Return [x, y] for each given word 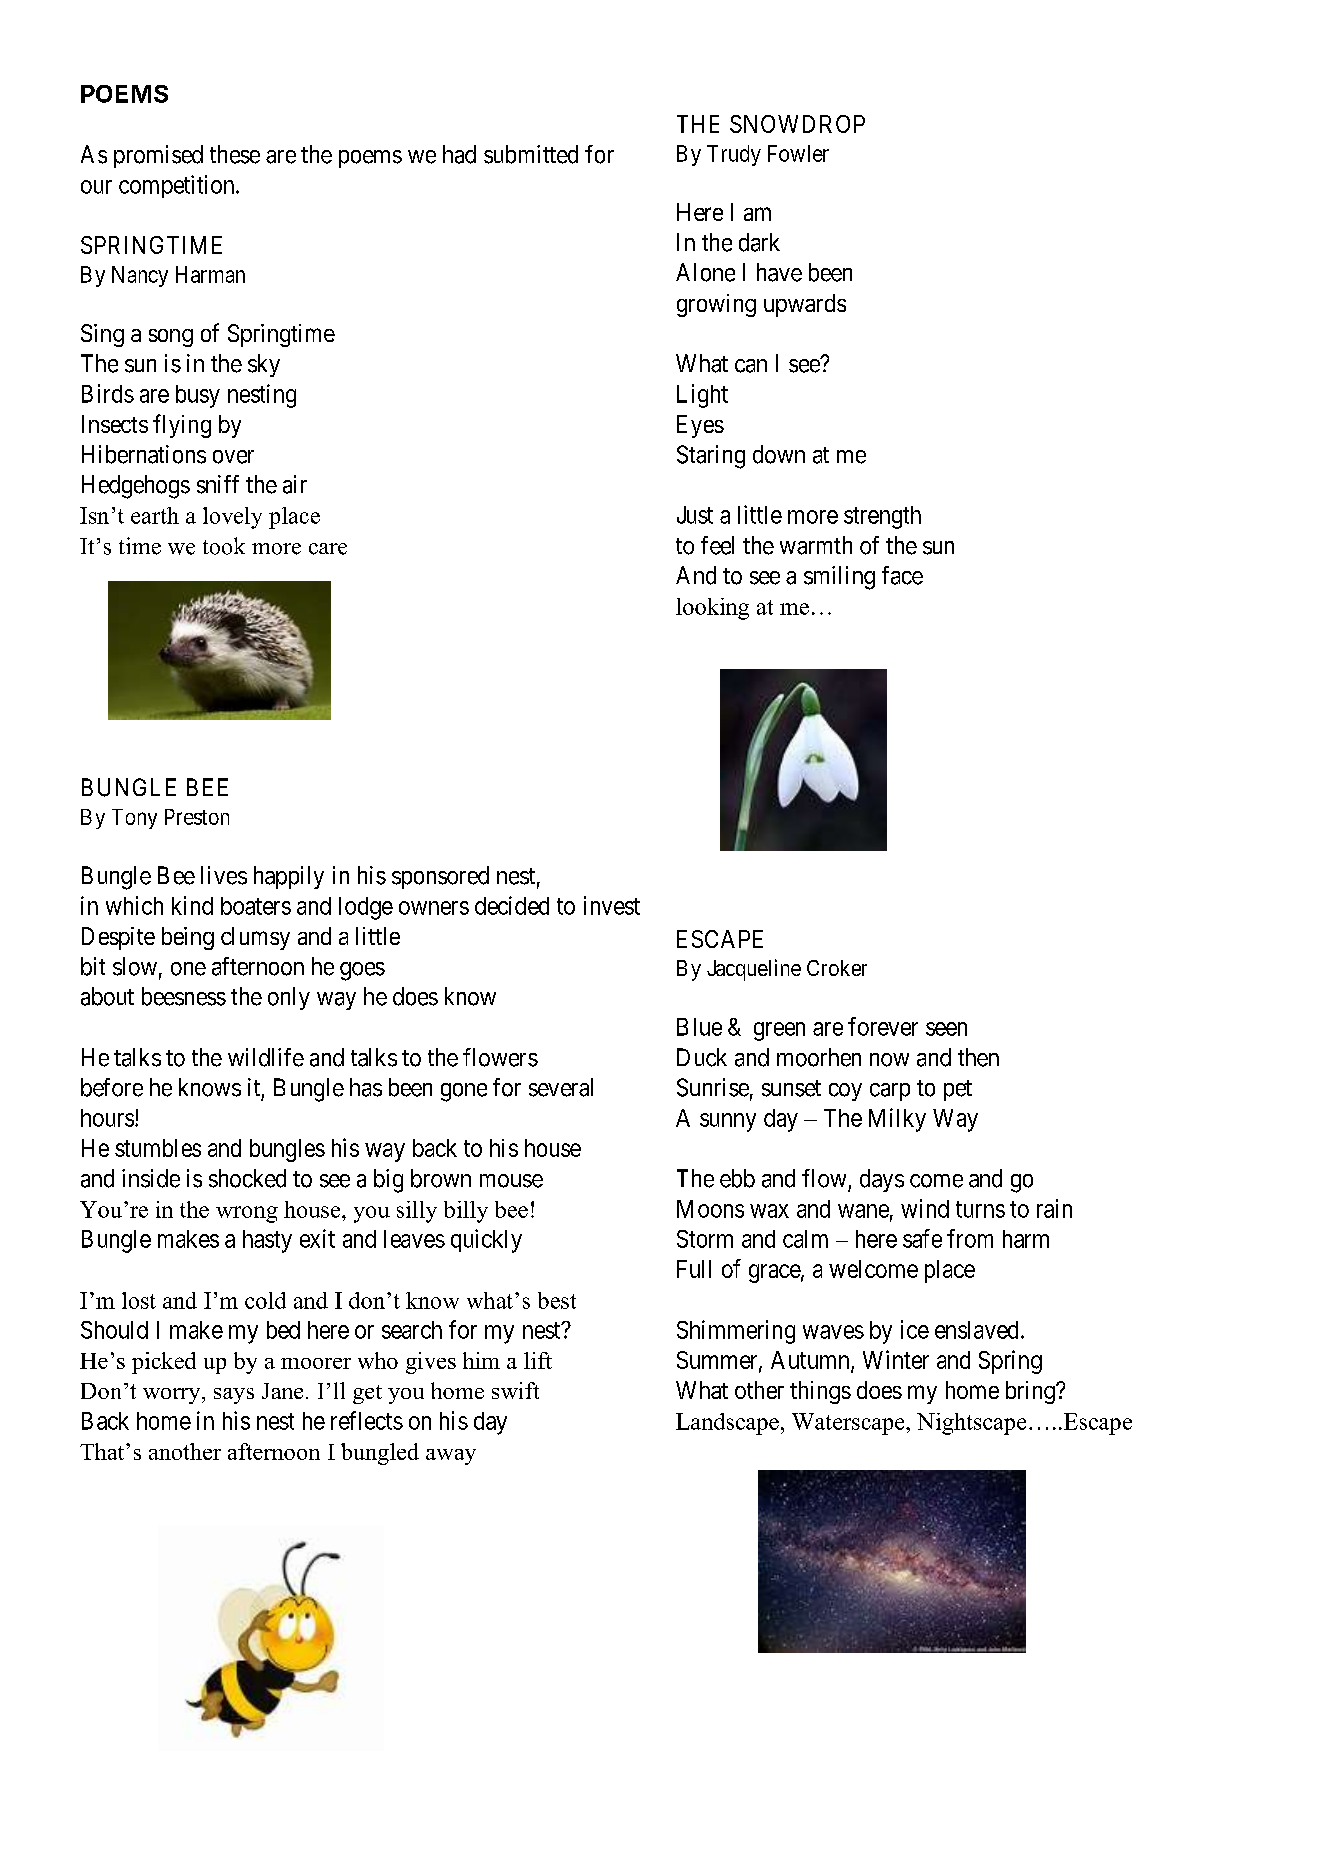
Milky [897, 1120]
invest [612, 905]
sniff [218, 484]
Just [695, 515]
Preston [197, 817]
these [235, 154]
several [561, 1087]
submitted [531, 154]
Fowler [798, 153]
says [234, 1396]
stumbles [158, 1148]
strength [882, 517]
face [902, 575]
